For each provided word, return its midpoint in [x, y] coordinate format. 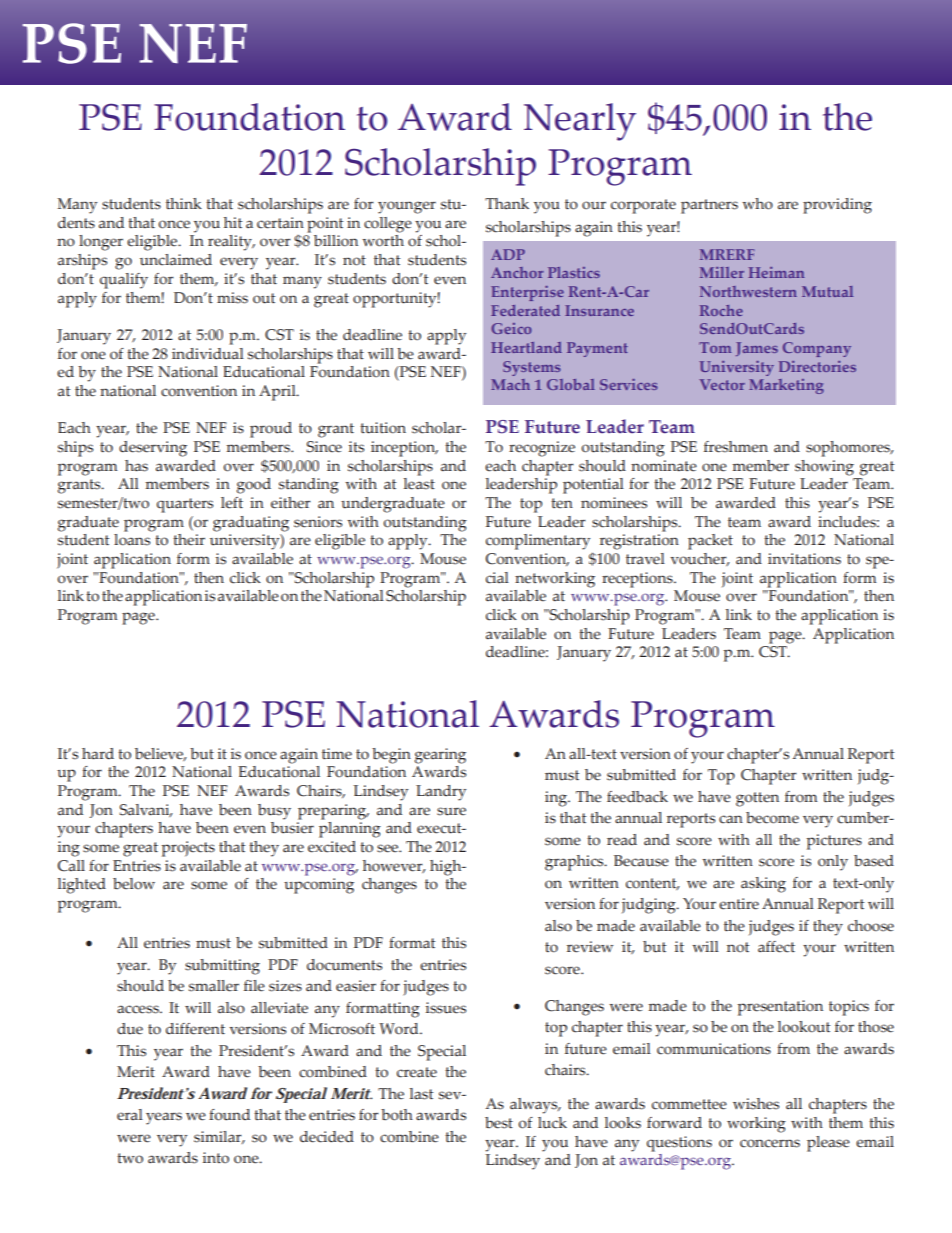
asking [763, 885]
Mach [510, 384]
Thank [507, 203]
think [184, 204]
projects [188, 849]
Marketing [786, 386]
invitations [804, 559]
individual [208, 354]
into [216, 1158]
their [189, 540]
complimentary [538, 542]
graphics [575, 863]
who [757, 204]
